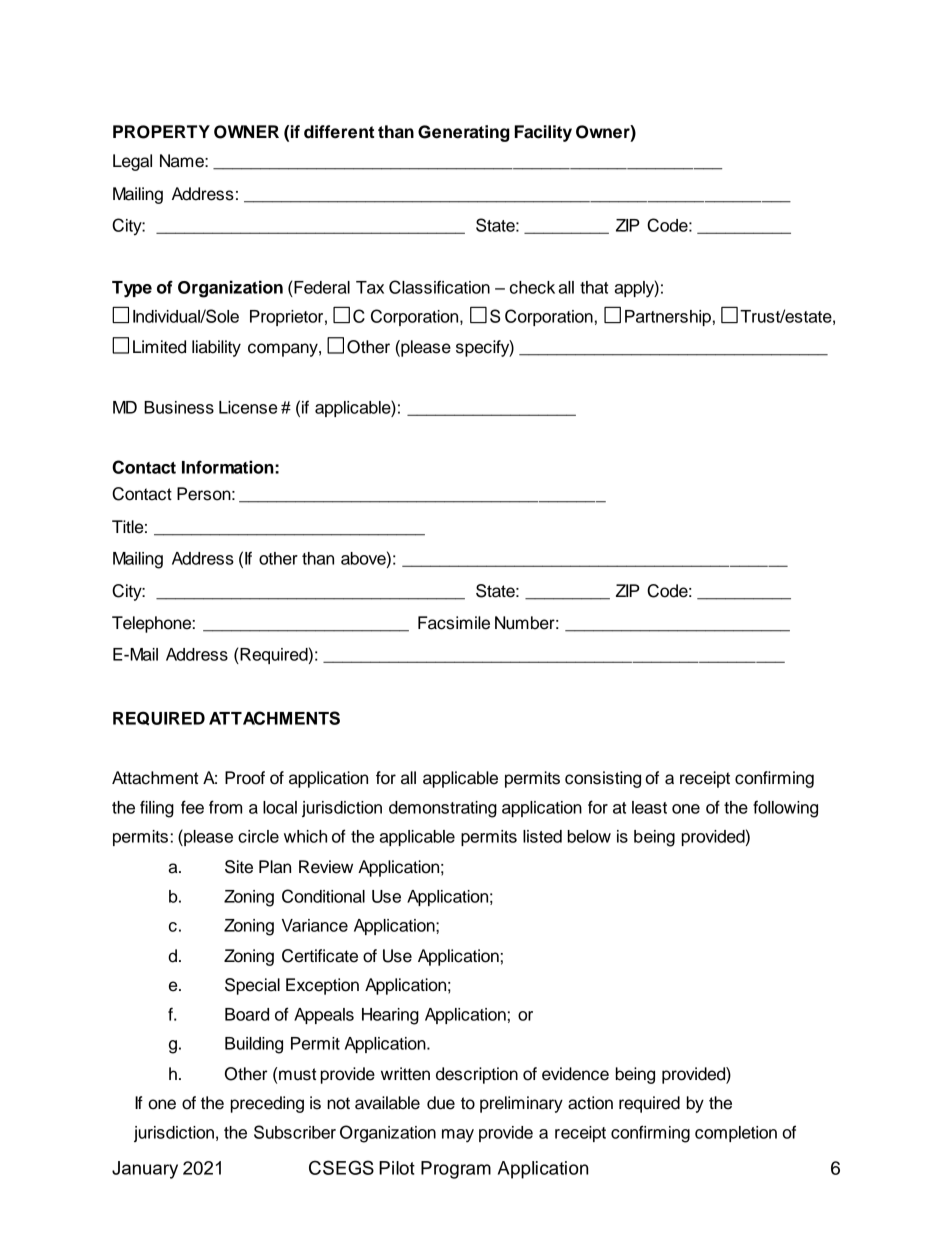  What do you see at coordinates (443, 809) in the screenshot?
I see `demonstrating` at bounding box center [443, 809].
